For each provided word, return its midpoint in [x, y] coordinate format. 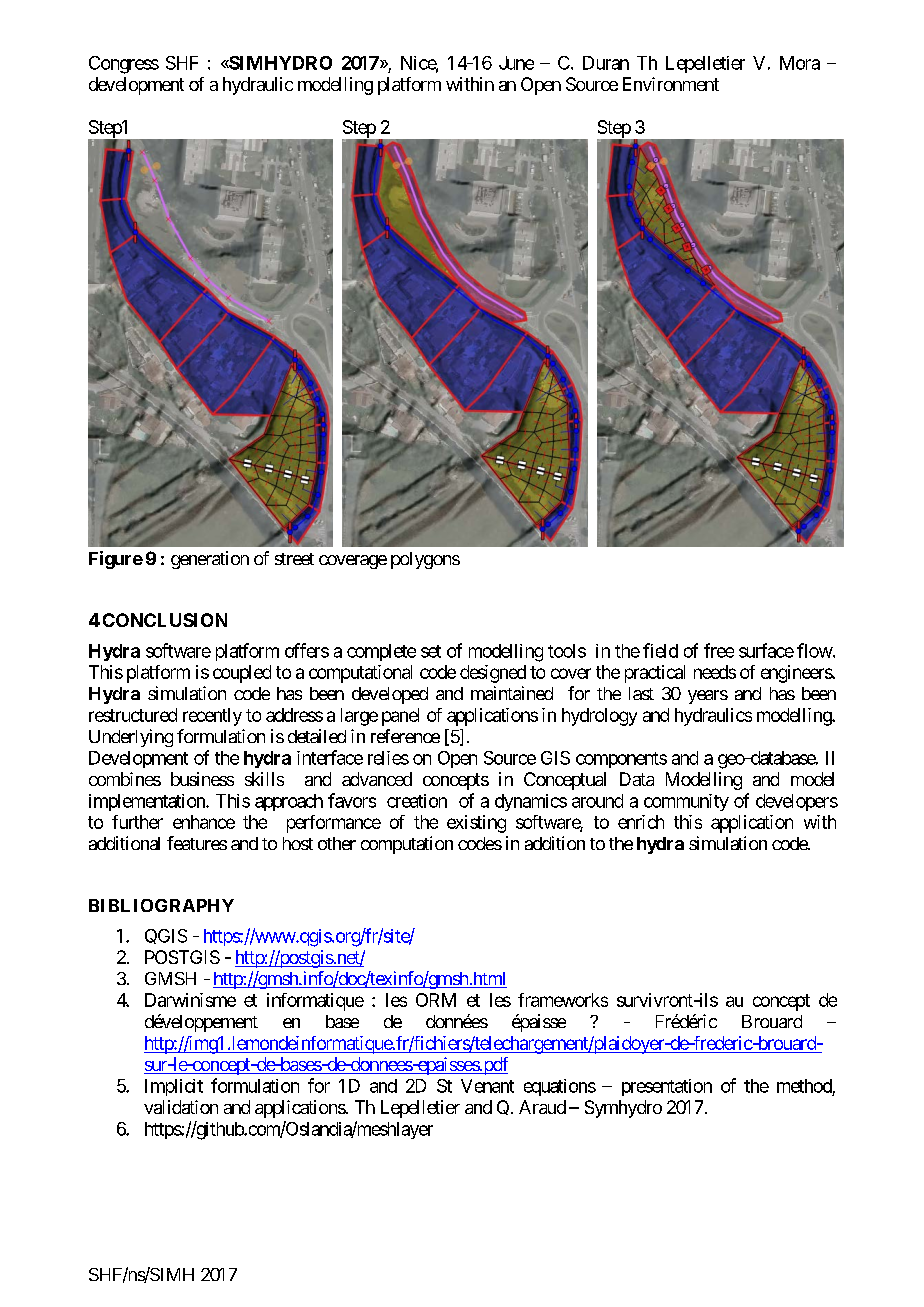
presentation [667, 1087]
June [516, 63]
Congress [124, 65]
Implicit [174, 1087]
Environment [671, 84]
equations [560, 1087]
